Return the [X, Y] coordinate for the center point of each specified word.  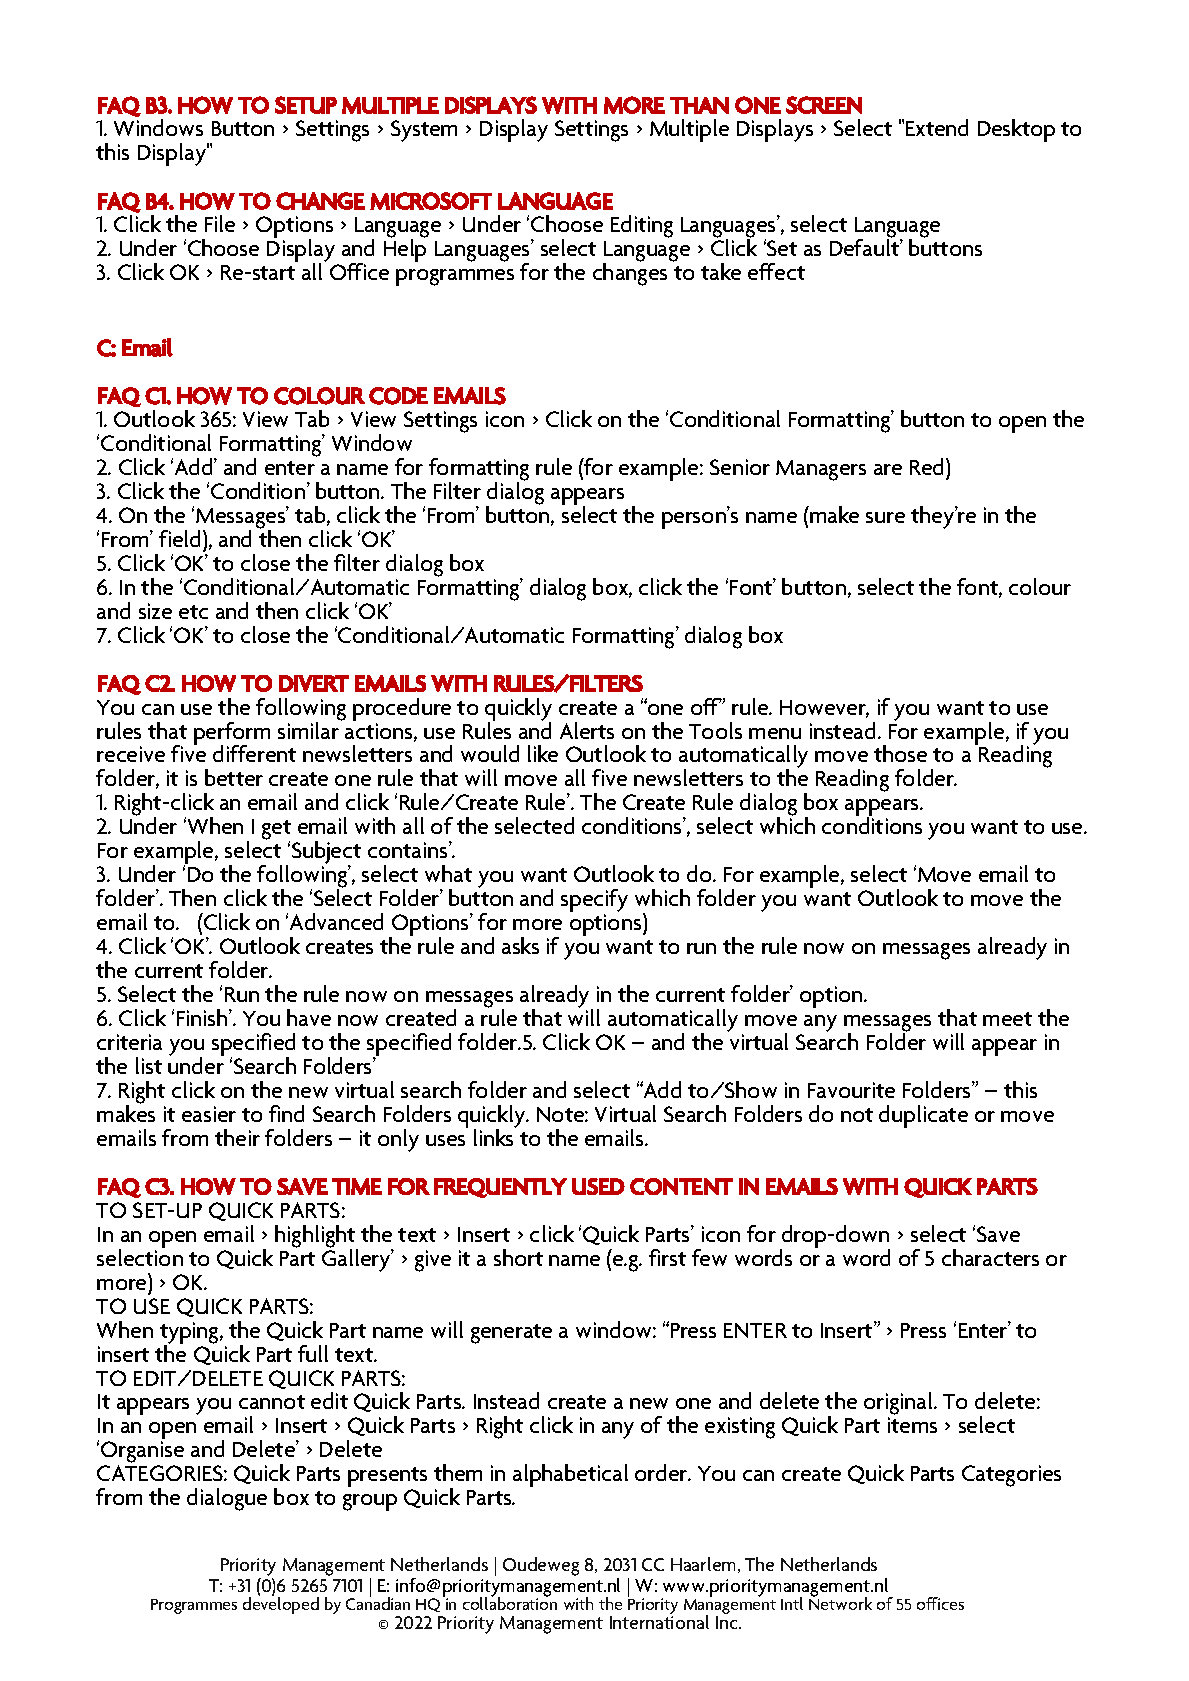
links [495, 1136]
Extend [937, 127]
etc [193, 612]
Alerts [587, 730]
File [220, 223]
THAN [699, 105]
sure [885, 517]
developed [281, 1604]
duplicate [923, 1116]
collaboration [510, 1602]
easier [209, 1114]
